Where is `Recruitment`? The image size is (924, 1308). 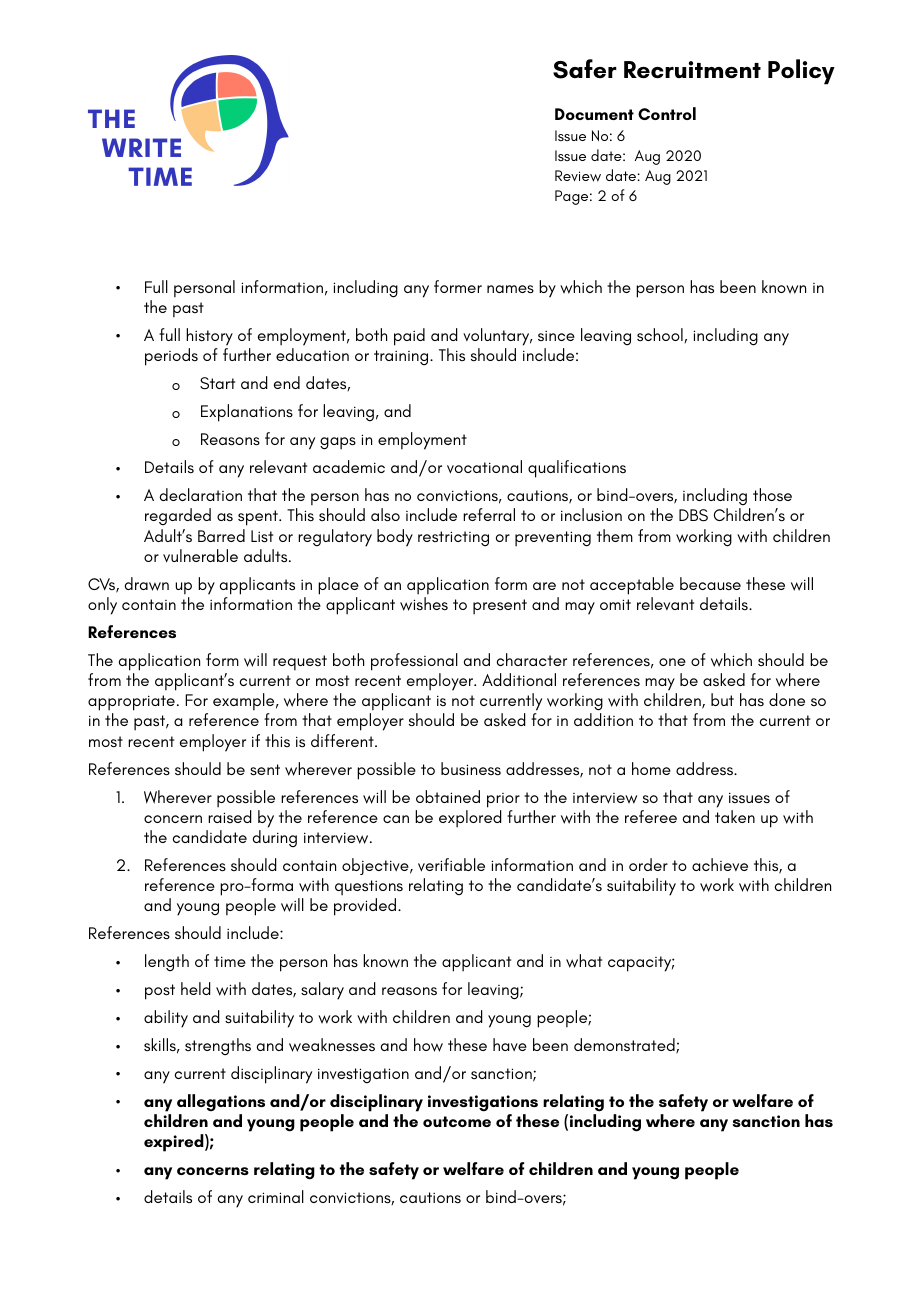
Recruitment is located at coordinates (692, 70).
